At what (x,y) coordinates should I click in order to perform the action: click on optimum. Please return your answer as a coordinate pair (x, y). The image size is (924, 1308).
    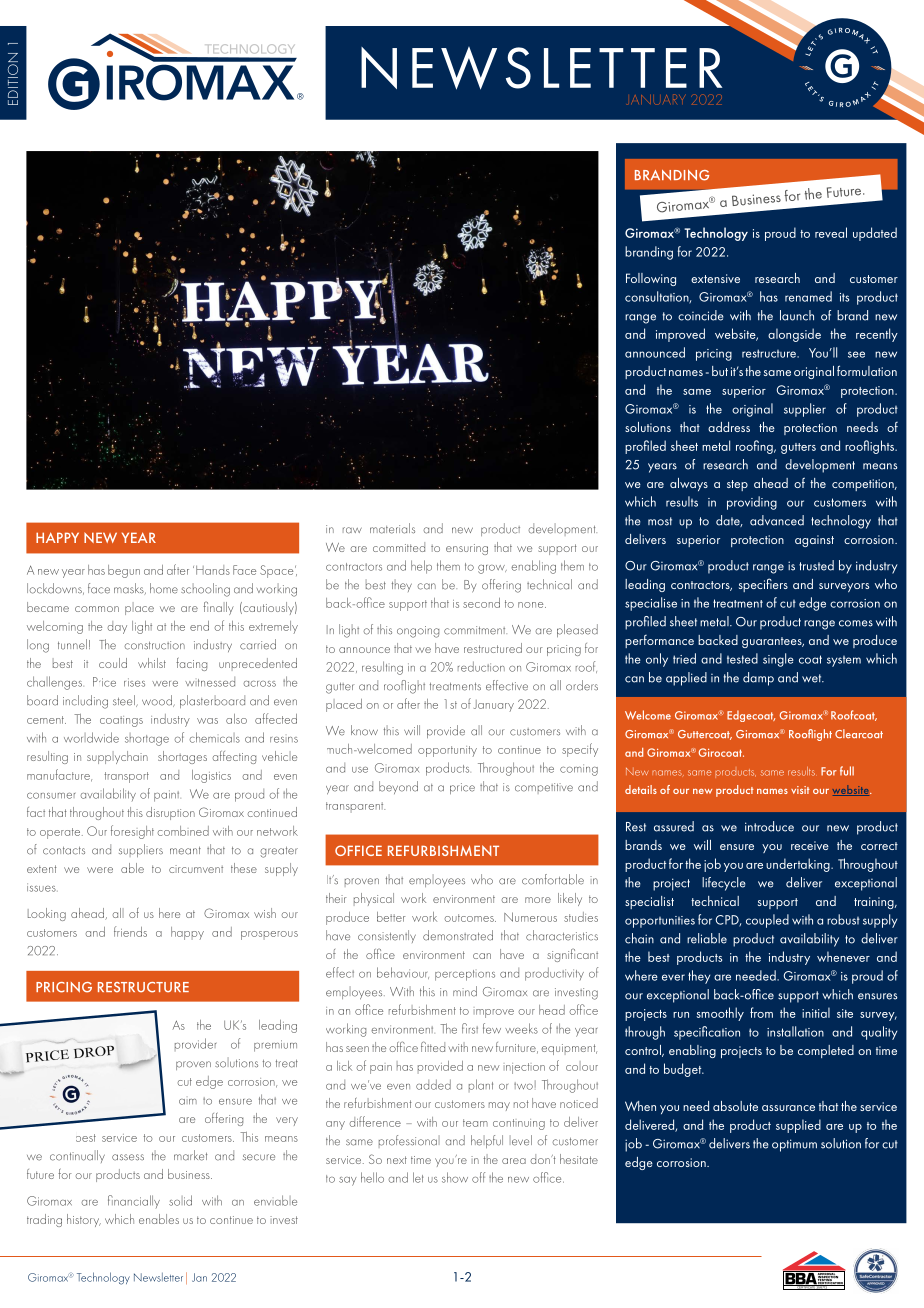
    Looking at the image, I should click on (794, 1145).
